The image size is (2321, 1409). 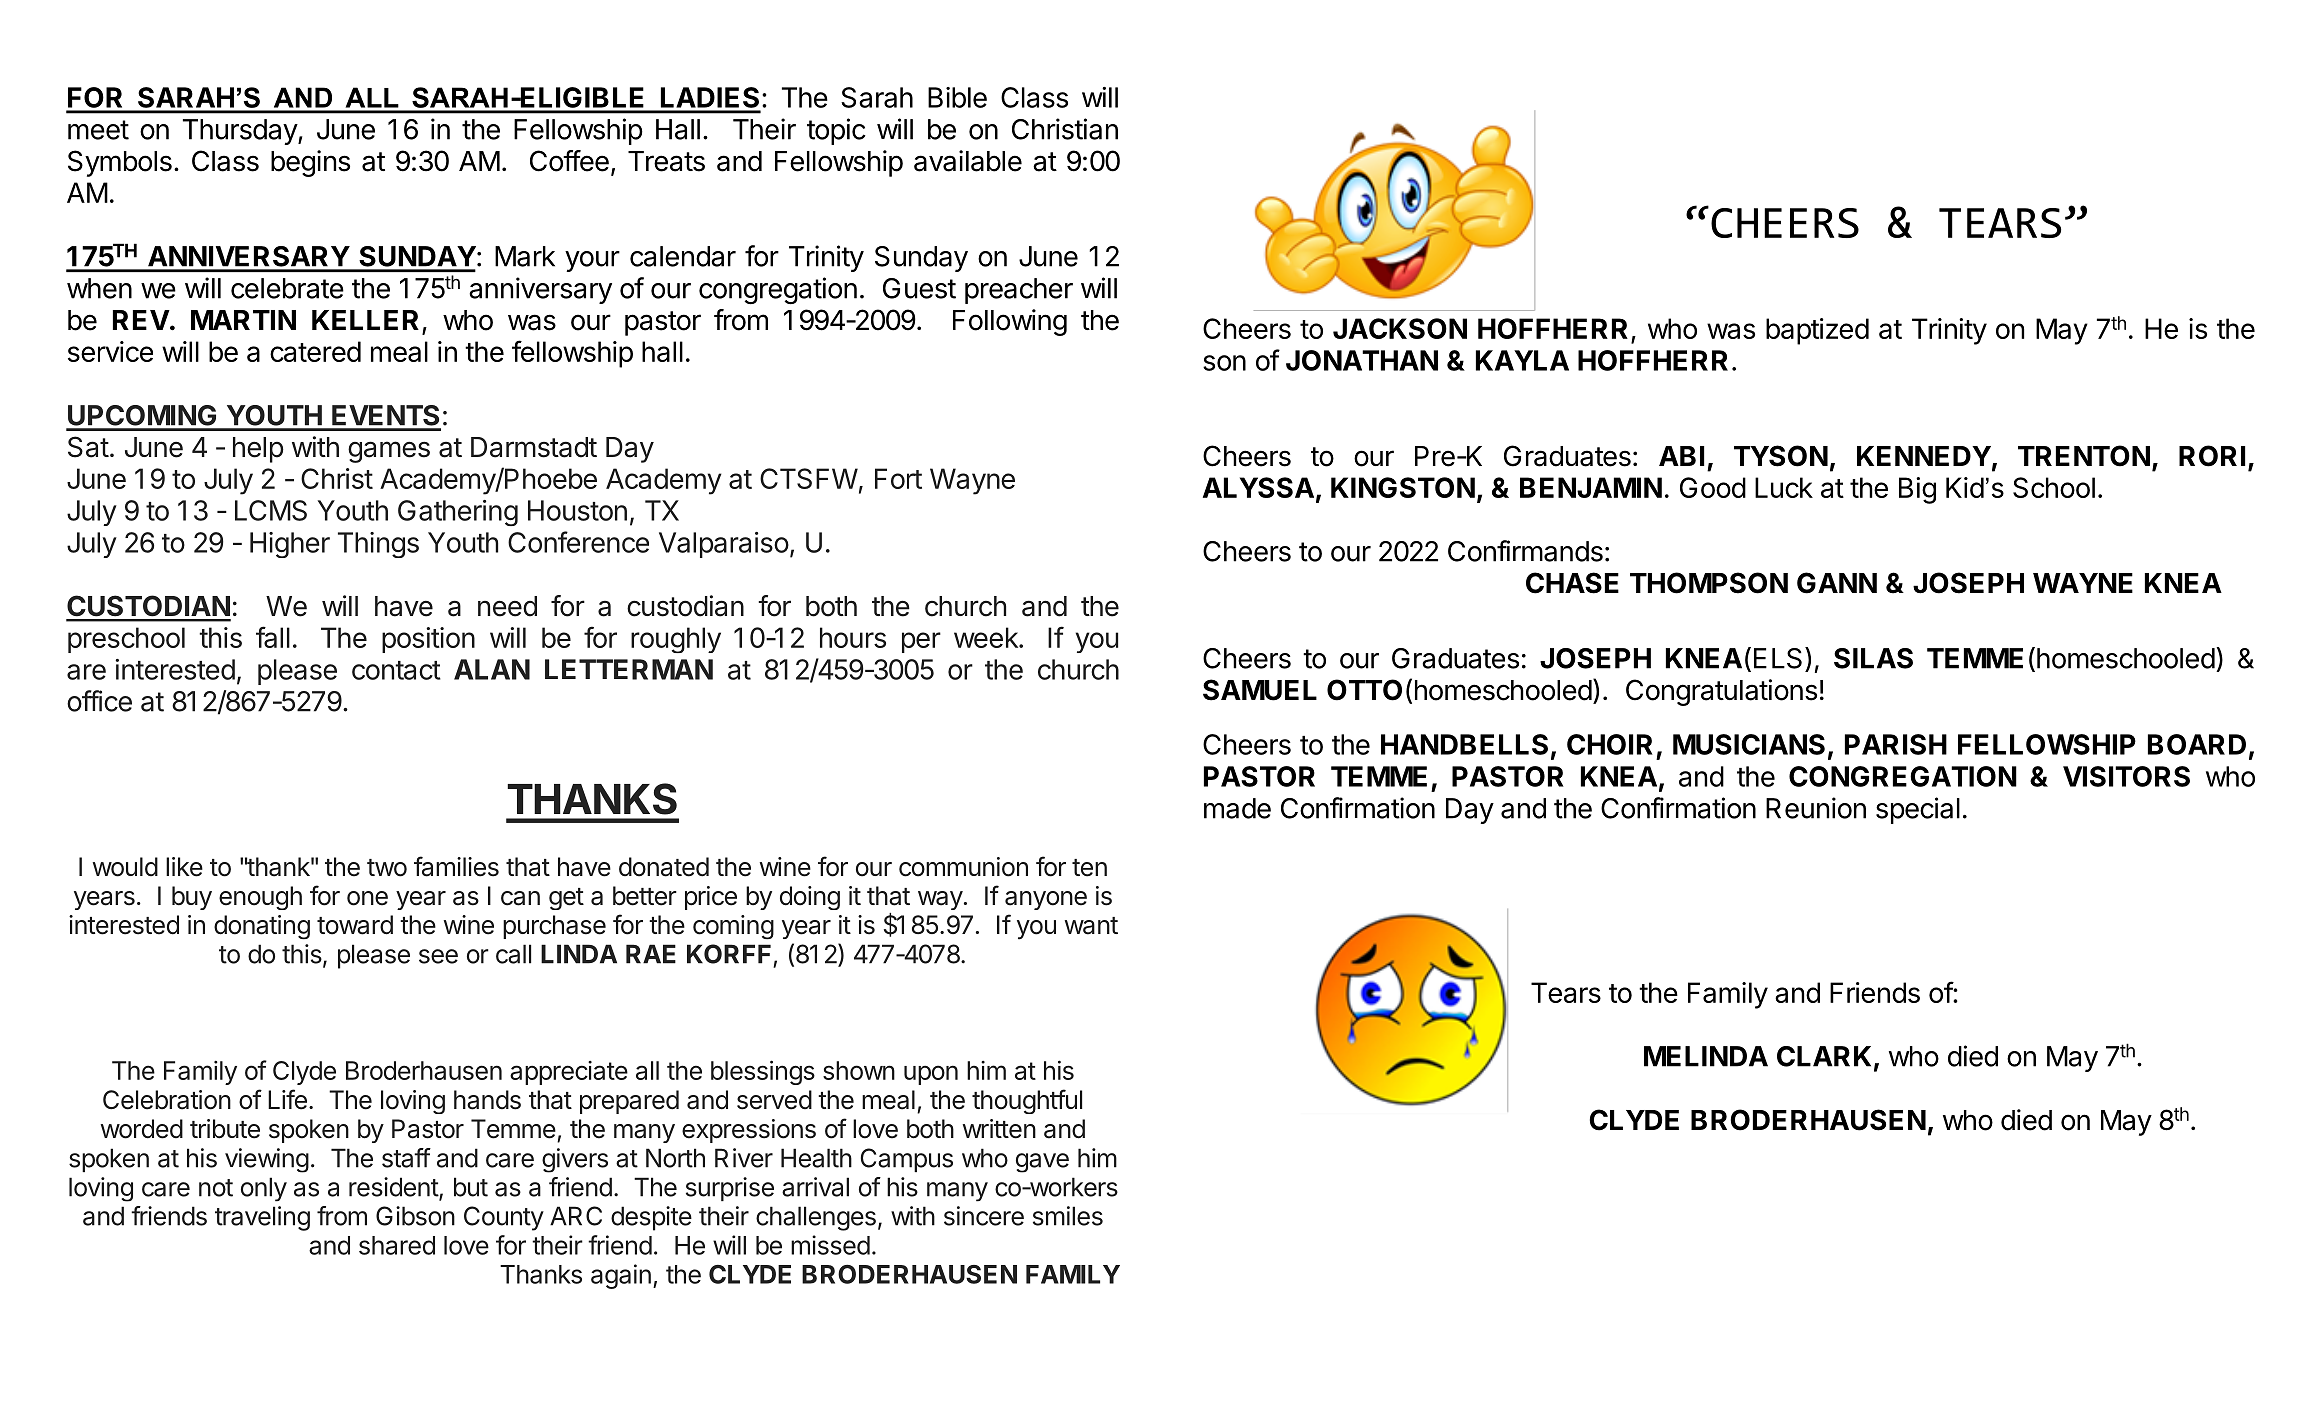 I want to click on two, so click(x=387, y=868).
